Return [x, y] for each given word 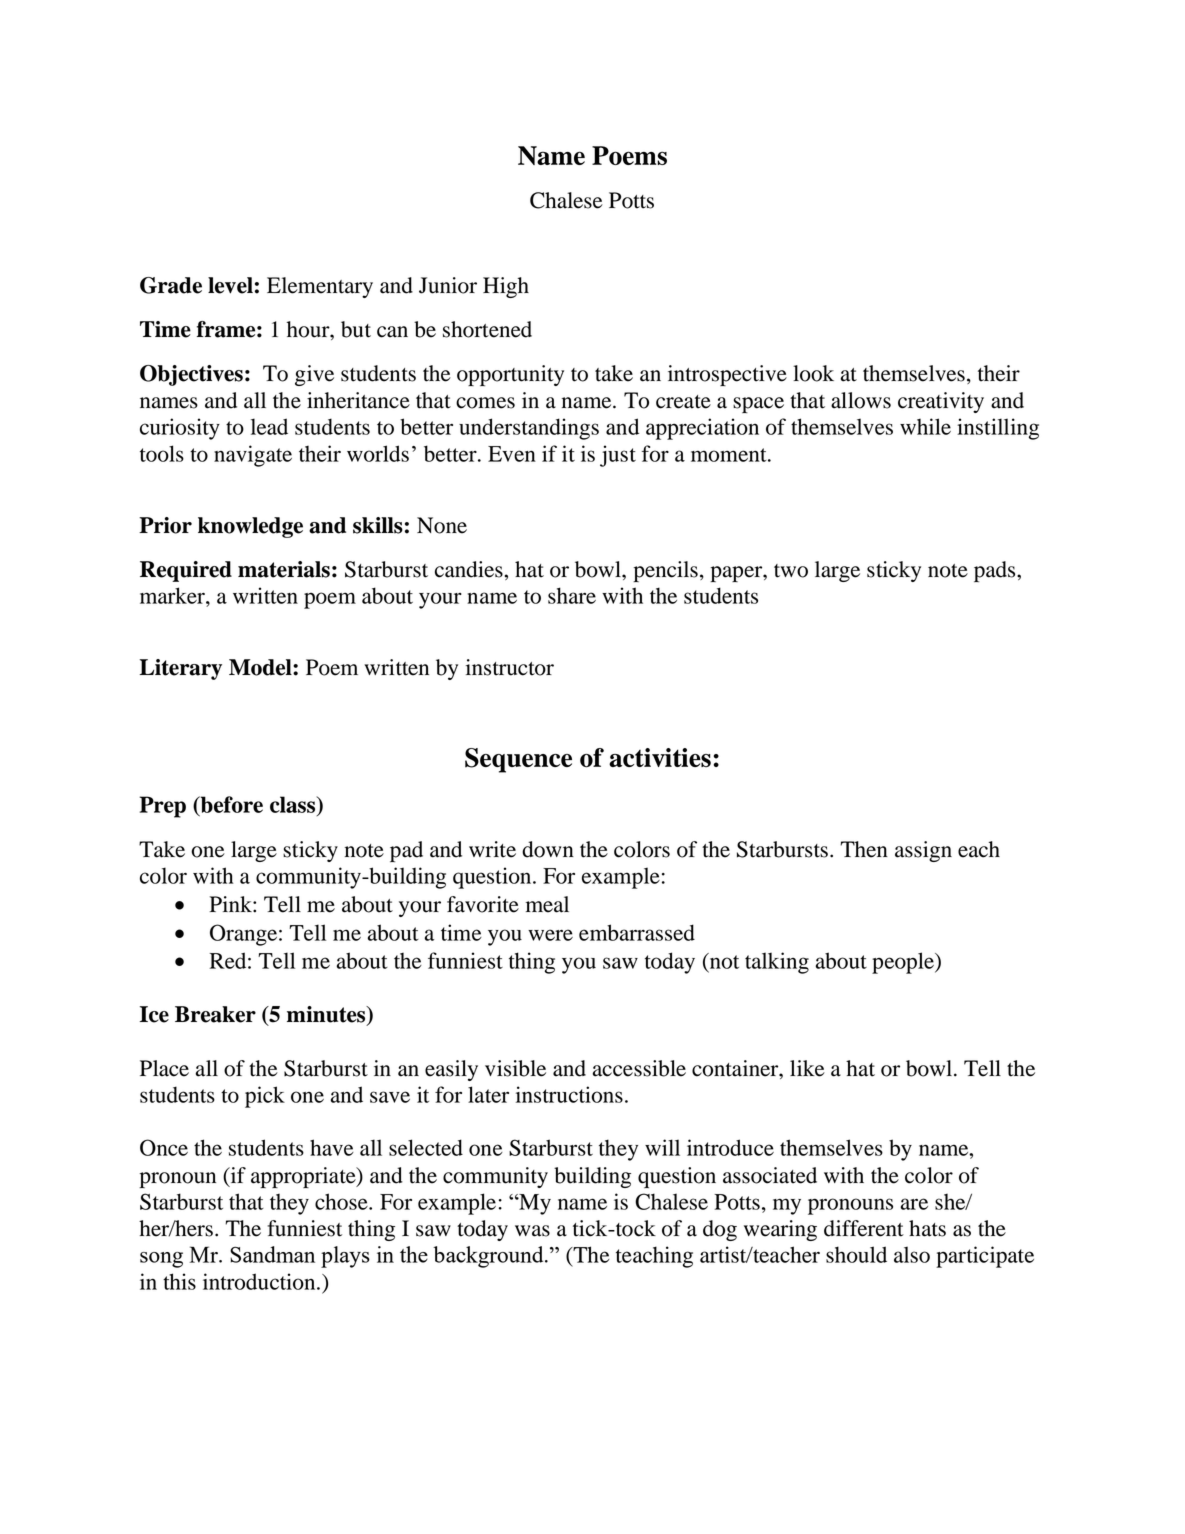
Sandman [272, 1254]
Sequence [518, 760]
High [506, 287]
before [230, 806]
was [532, 1231]
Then [864, 849]
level [230, 285]
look [813, 373]
